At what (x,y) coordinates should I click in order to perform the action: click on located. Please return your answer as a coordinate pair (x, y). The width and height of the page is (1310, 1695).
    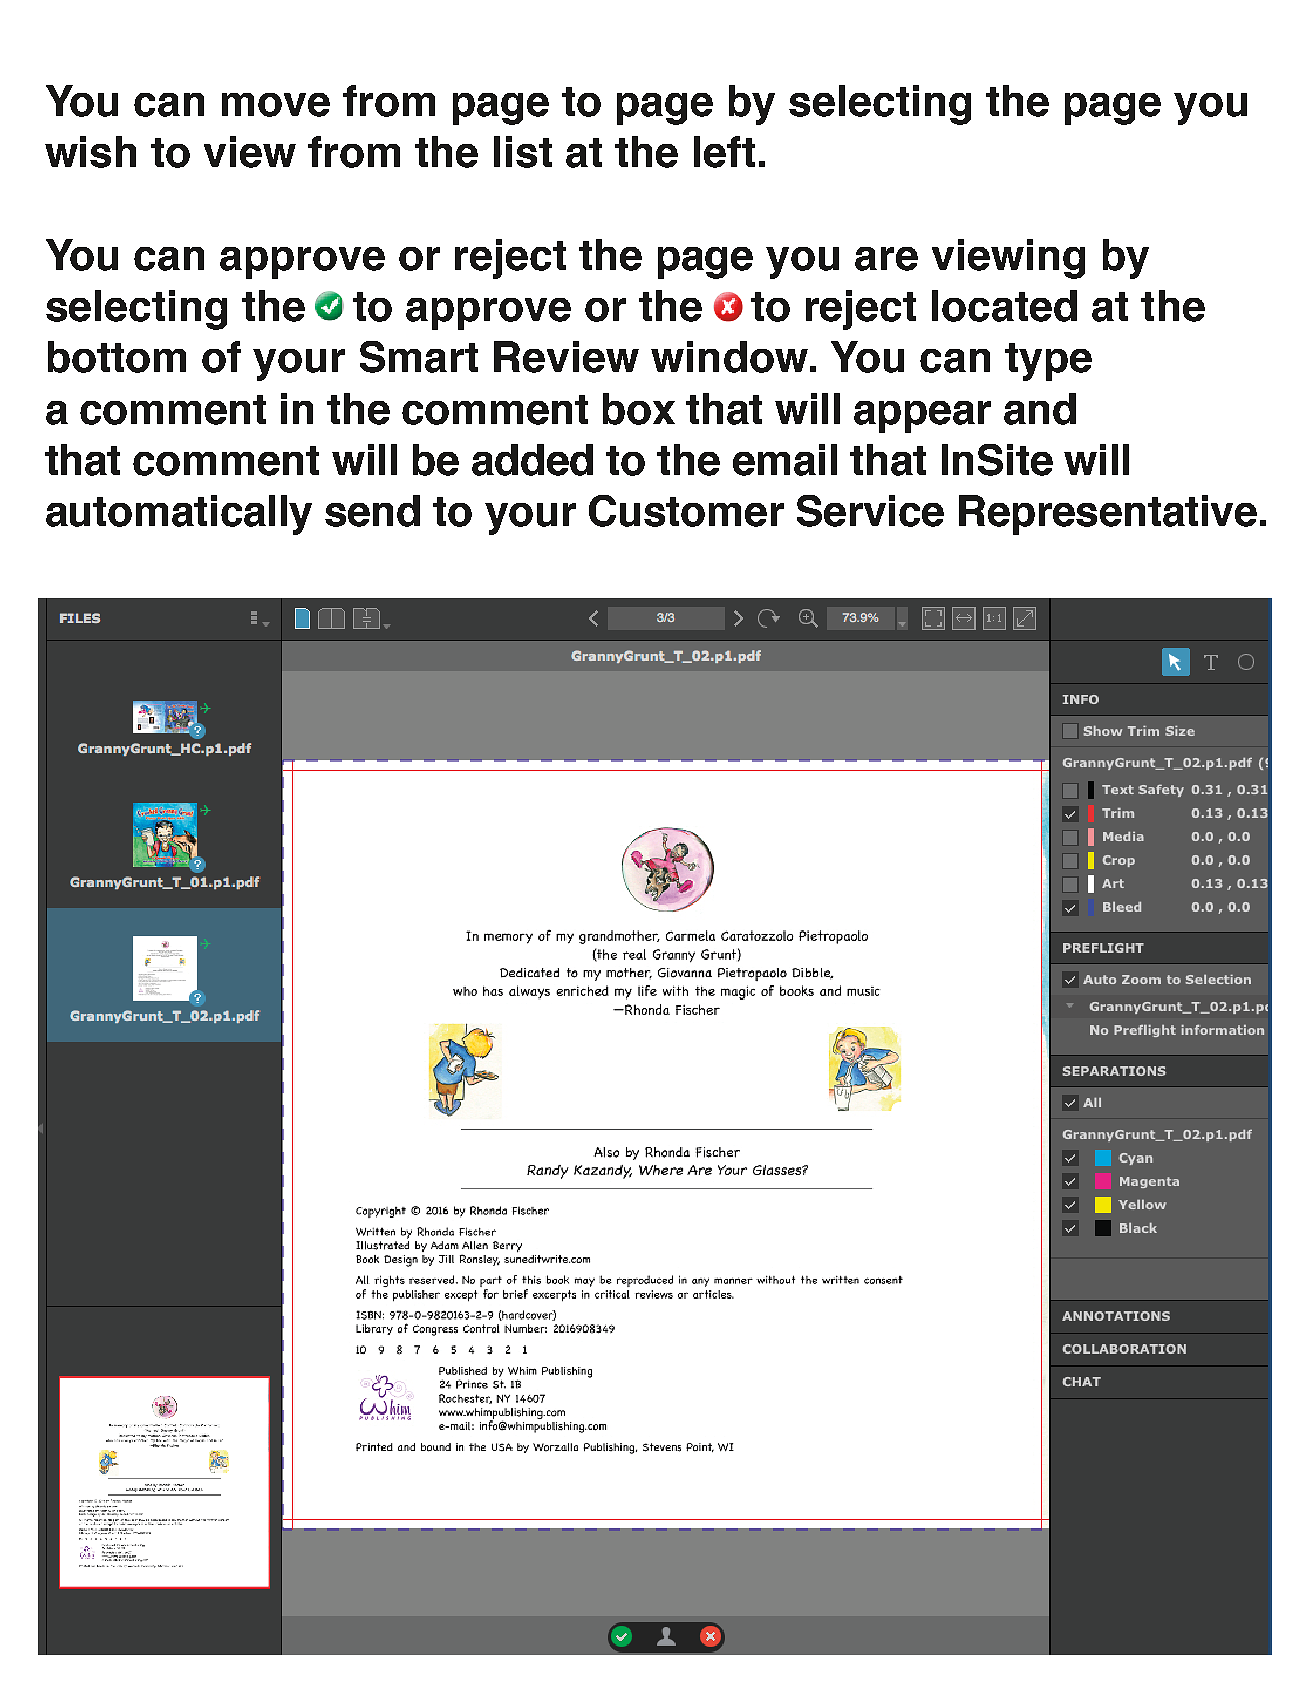
    Looking at the image, I should click on (1004, 306).
